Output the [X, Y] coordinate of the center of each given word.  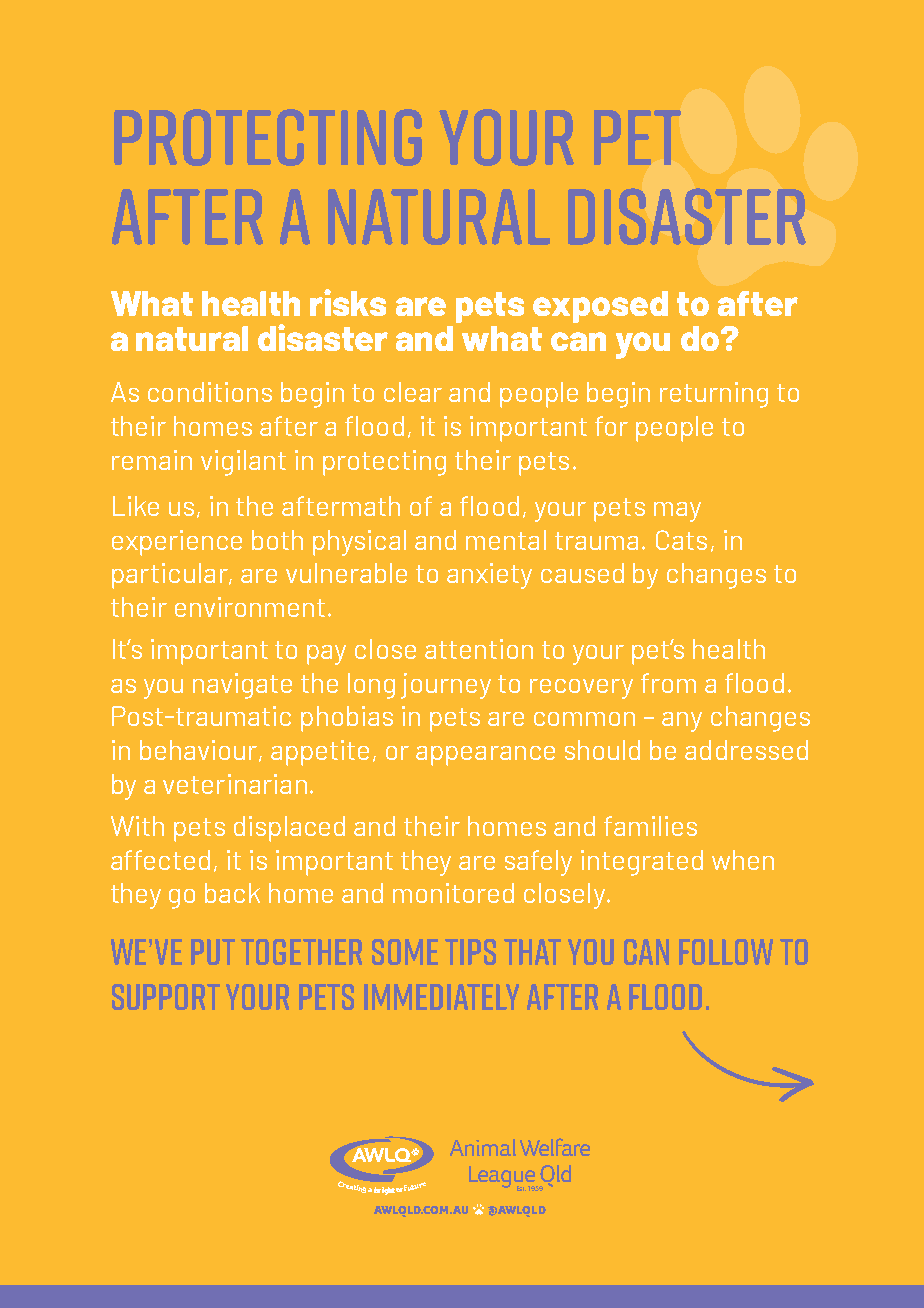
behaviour [200, 751]
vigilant [243, 463]
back [232, 893]
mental [506, 540]
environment [250, 607]
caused [582, 573]
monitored [453, 893]
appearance [485, 756]
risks [348, 302]
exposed [600, 307]
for [611, 426]
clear [413, 392]
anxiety [489, 576]
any [682, 722]
